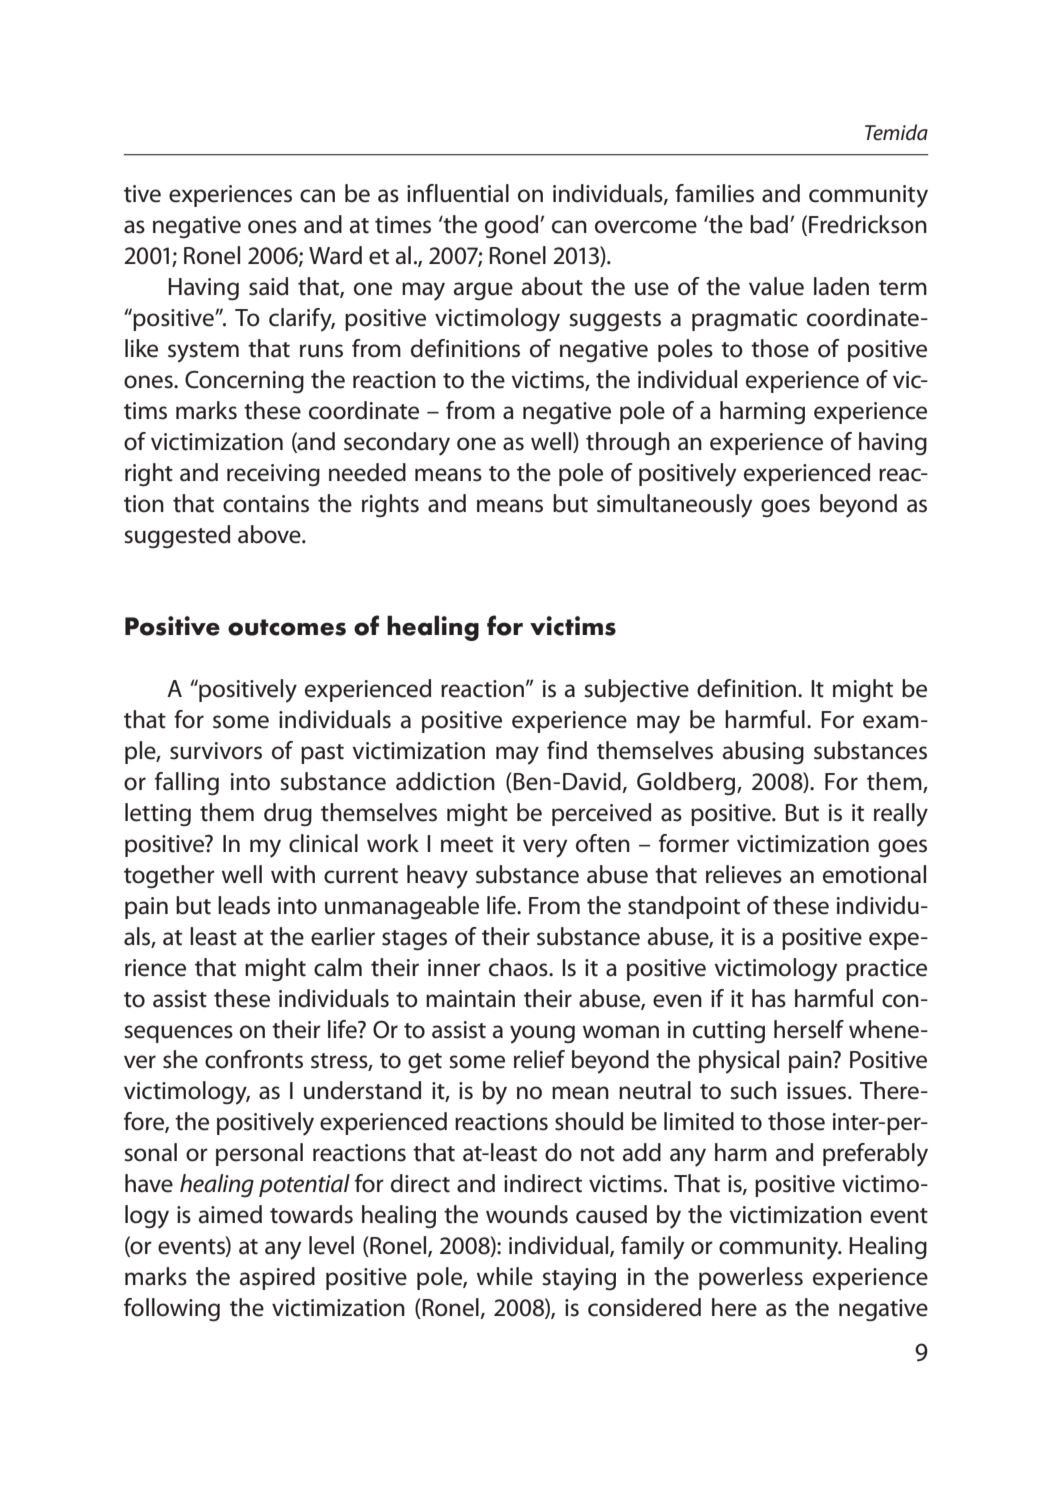 The image size is (1052, 1485). Describe the element at coordinates (567, 750) in the screenshot. I see `find` at that location.
